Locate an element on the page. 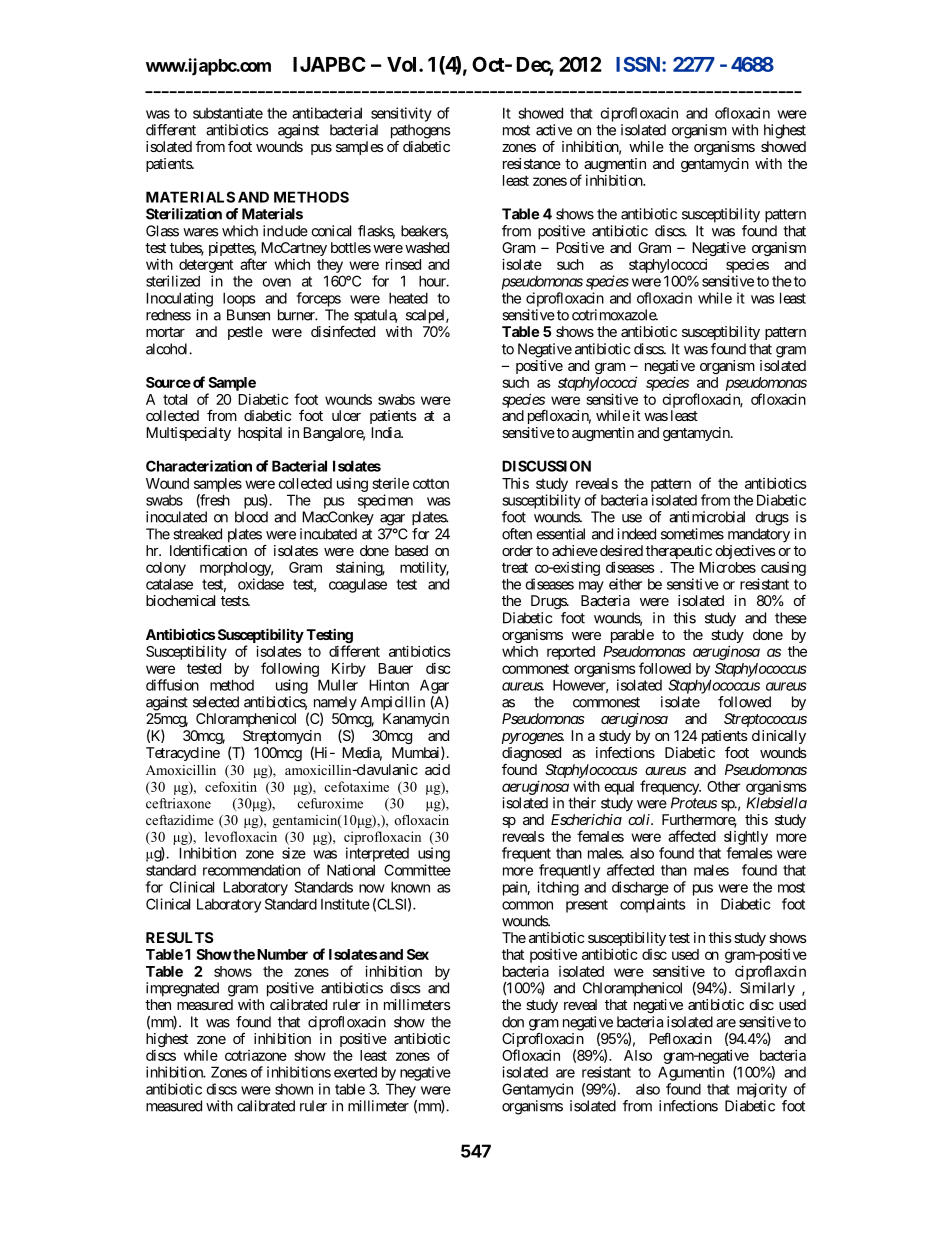 The image size is (952, 1233). active is located at coordinates (554, 130).
